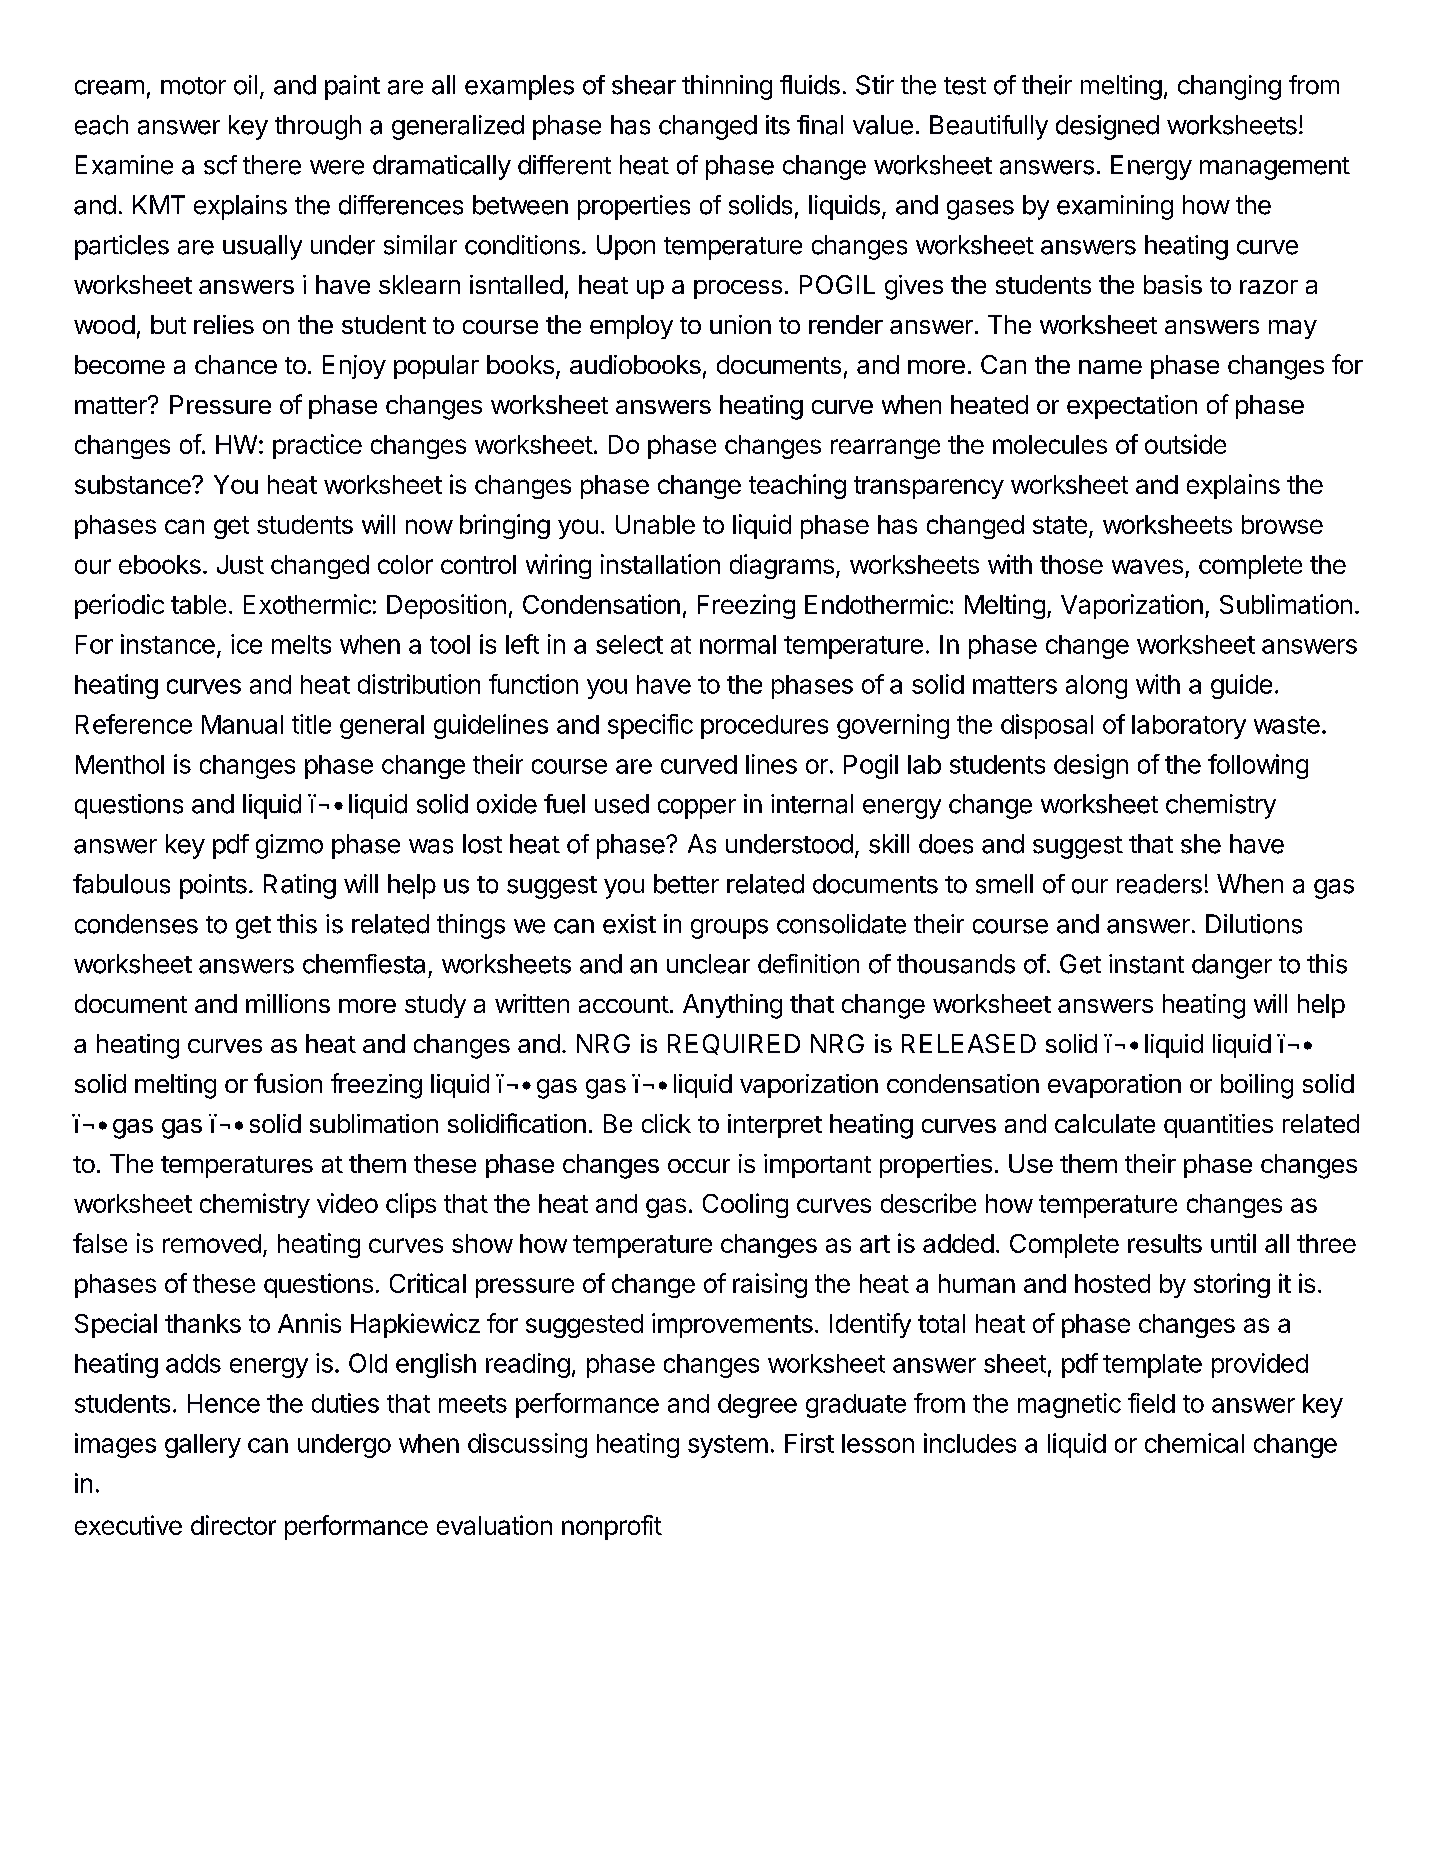 The height and width of the screenshot is (1861, 1438). What do you see at coordinates (240, 564) in the screenshot?
I see `Just` at bounding box center [240, 564].
